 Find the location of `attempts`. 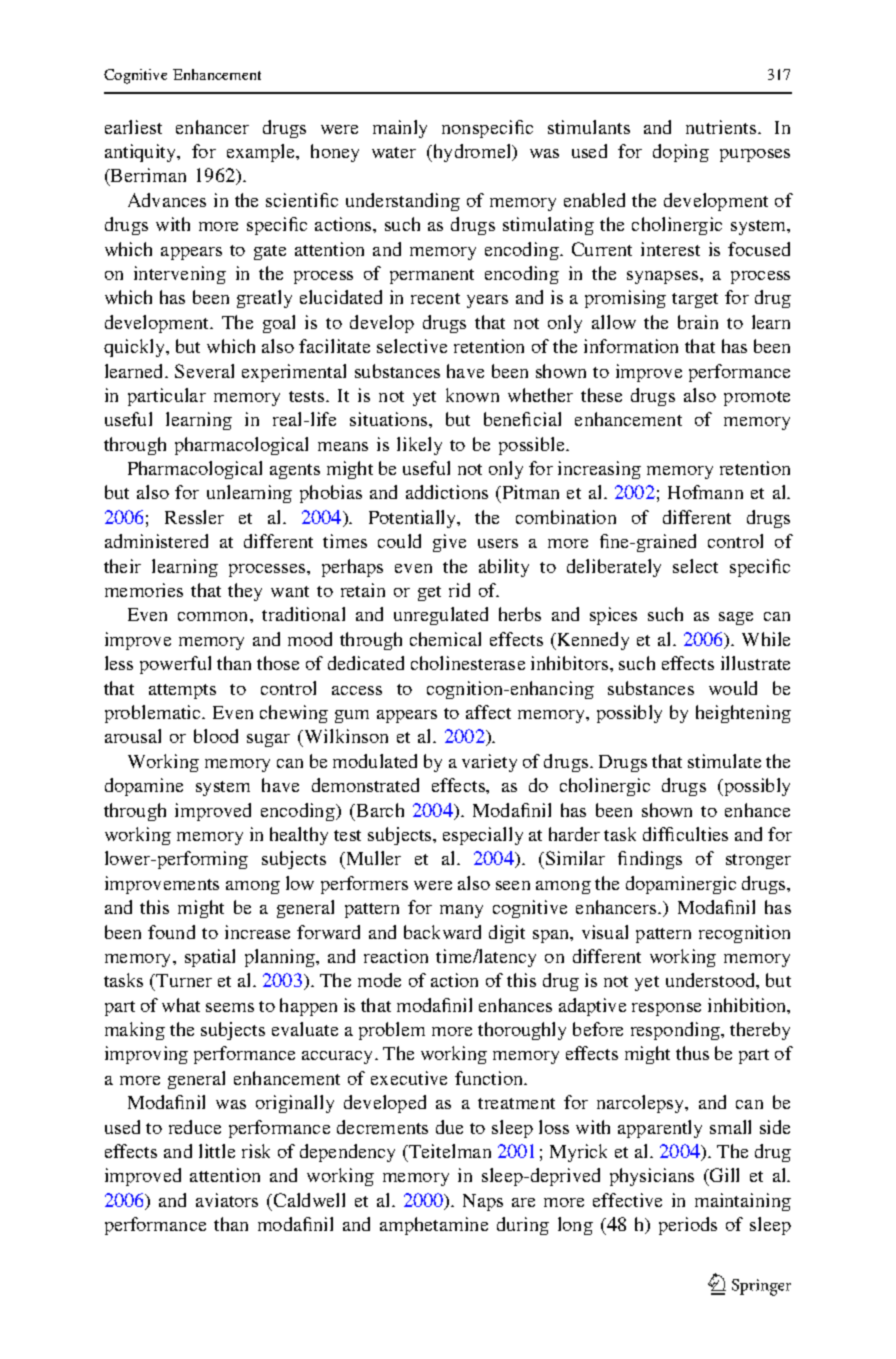

attempts is located at coordinates (182, 691).
